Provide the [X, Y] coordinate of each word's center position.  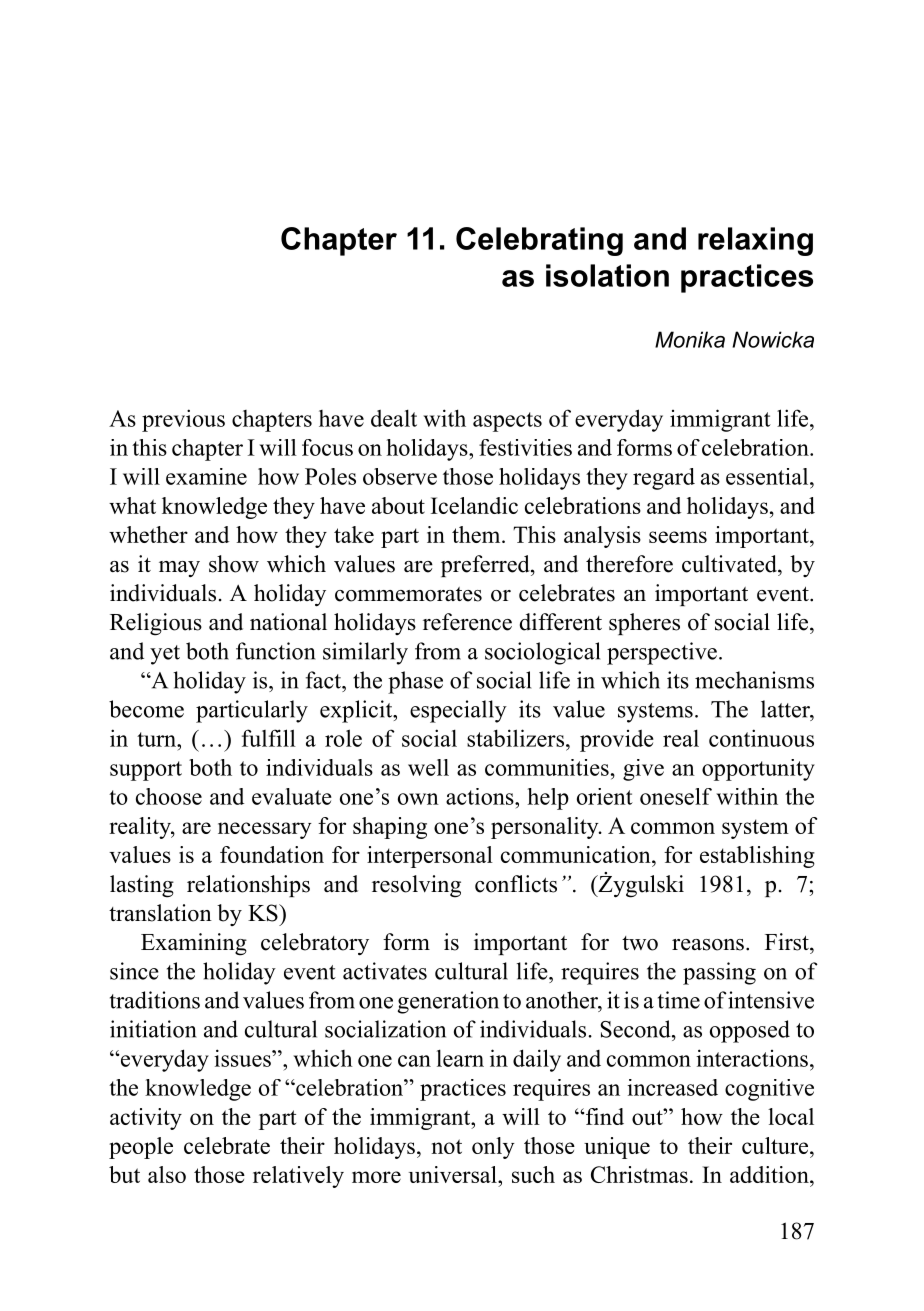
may [179, 569]
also [167, 1174]
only [493, 1148]
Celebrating [539, 241]
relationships [248, 886]
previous [183, 420]
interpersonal [430, 857]
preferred [486, 566]
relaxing [755, 241]
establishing [757, 857]
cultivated [730, 564]
